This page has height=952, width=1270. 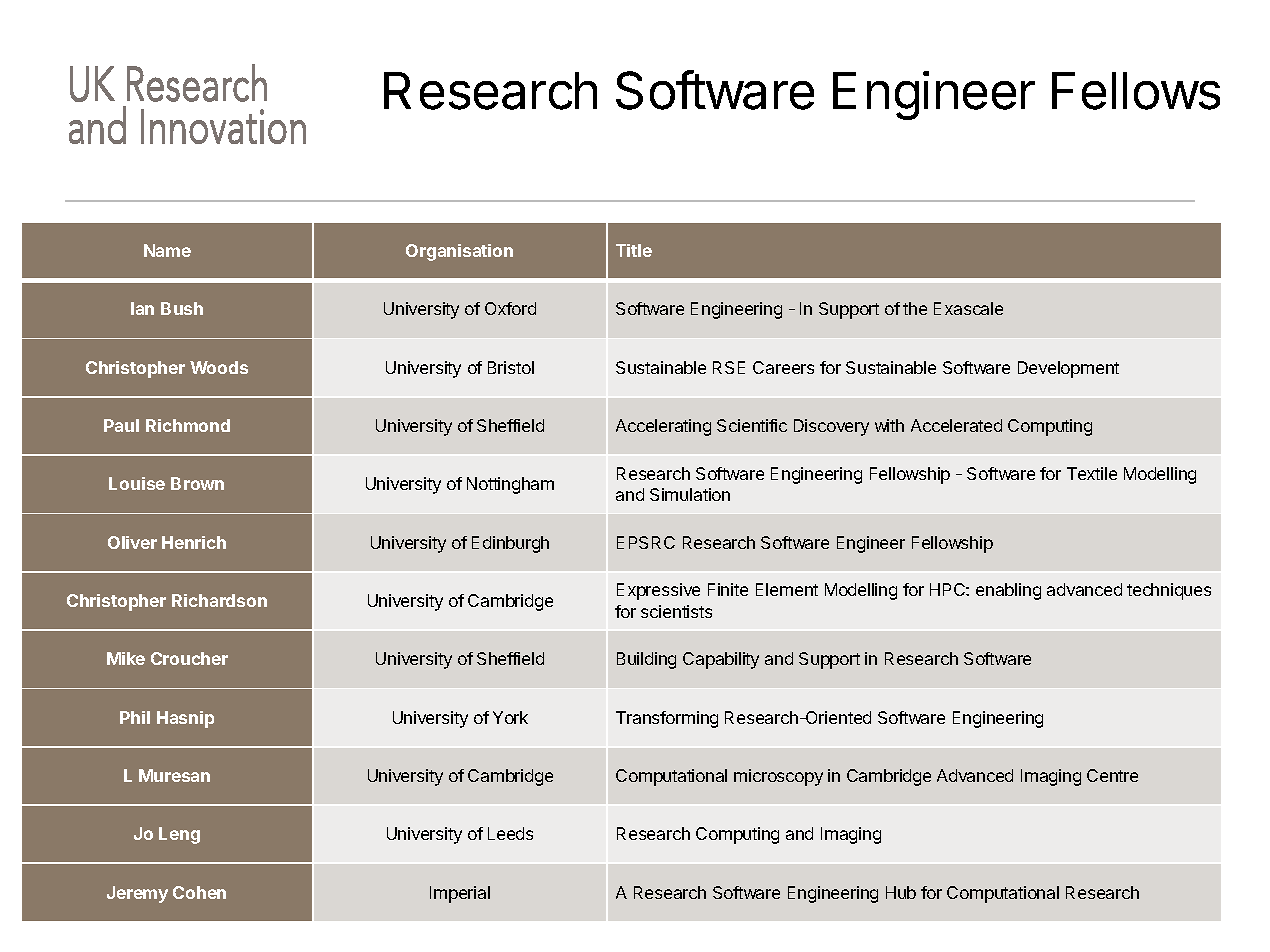 What do you see at coordinates (915, 308) in the page?
I see `the` at bounding box center [915, 308].
